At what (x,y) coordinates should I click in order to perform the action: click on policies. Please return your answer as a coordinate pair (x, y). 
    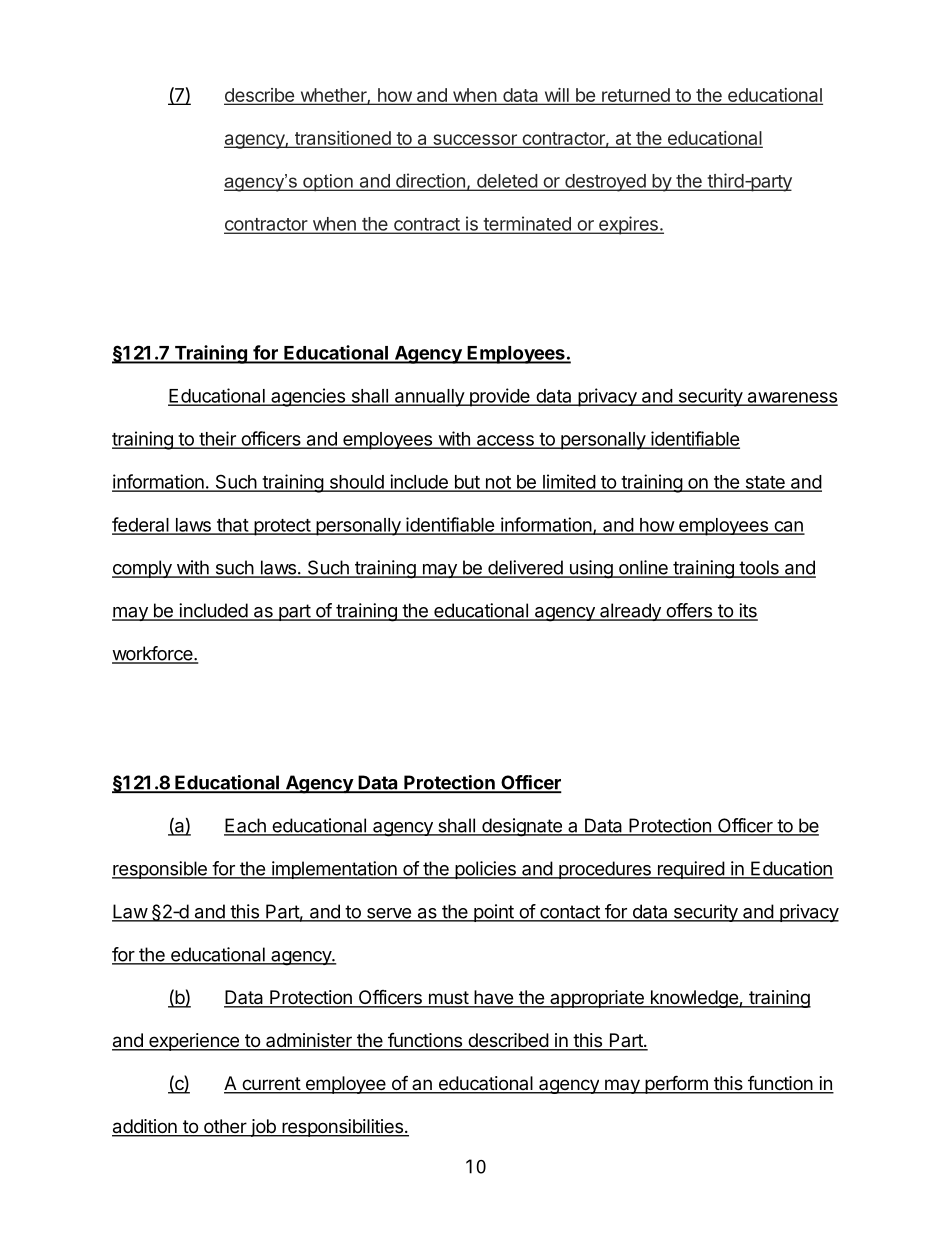
    Looking at the image, I should click on (485, 870).
